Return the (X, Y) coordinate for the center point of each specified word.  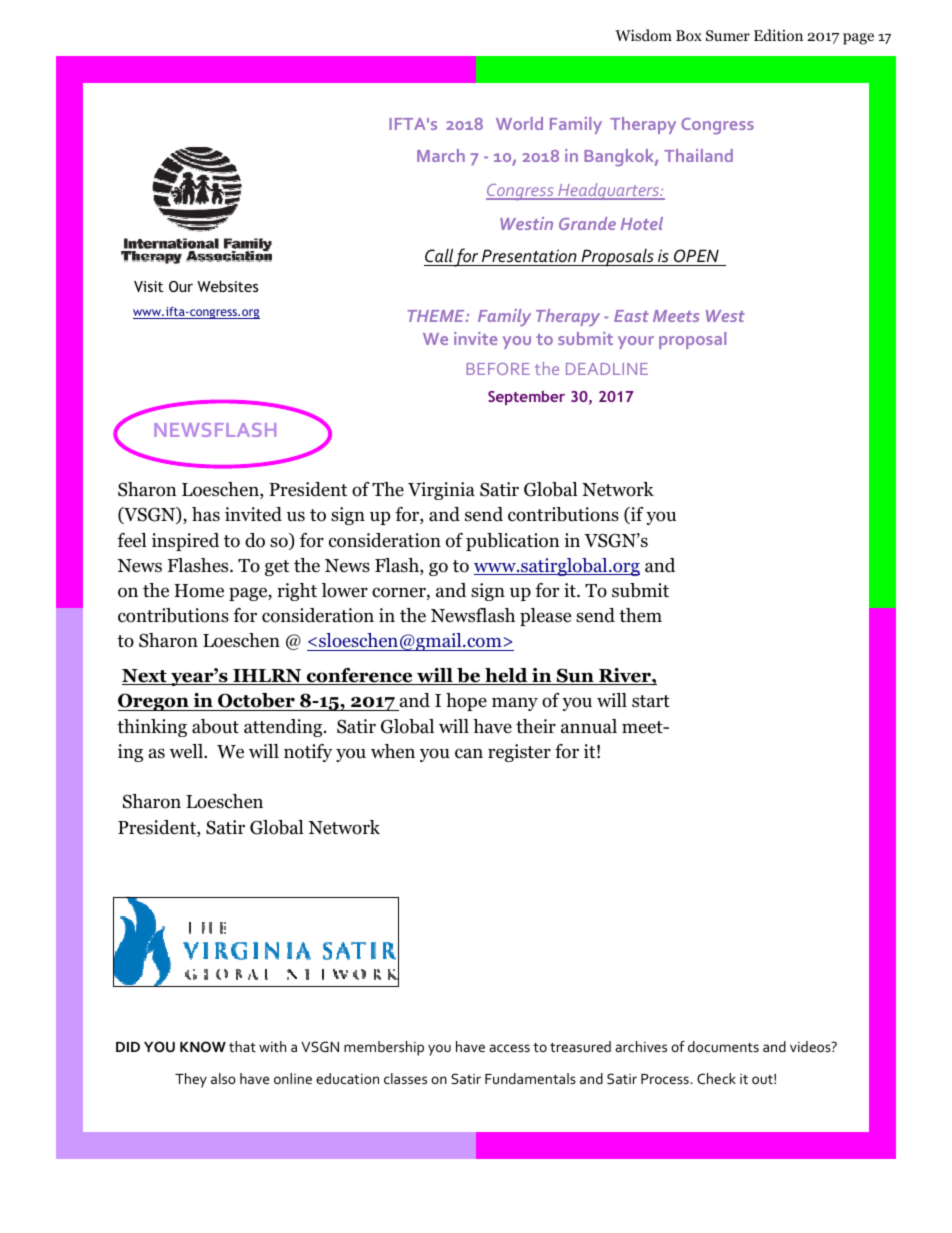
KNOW (203, 1046)
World (519, 123)
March (441, 155)
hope (466, 702)
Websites (227, 286)
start (651, 701)
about (215, 726)
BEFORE (498, 369)
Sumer (728, 35)
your (636, 342)
